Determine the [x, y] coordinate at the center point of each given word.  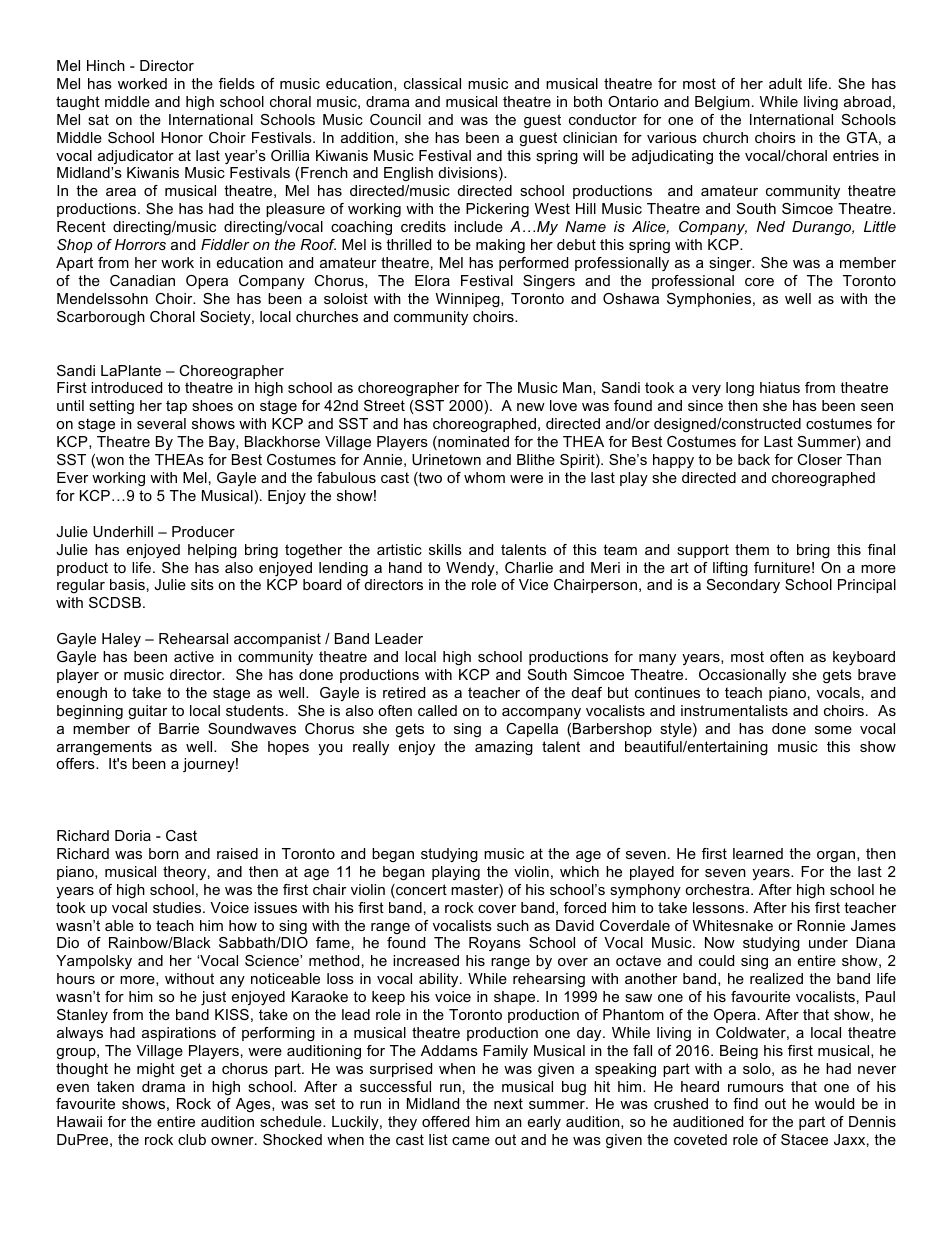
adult [785, 83]
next [508, 1103]
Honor [182, 137]
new [531, 407]
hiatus [780, 387]
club [192, 1139]
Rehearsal [193, 638]
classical [432, 83]
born [164, 853]
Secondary [743, 586]
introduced [126, 387]
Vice [533, 584]
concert [420, 891]
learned [758, 853]
